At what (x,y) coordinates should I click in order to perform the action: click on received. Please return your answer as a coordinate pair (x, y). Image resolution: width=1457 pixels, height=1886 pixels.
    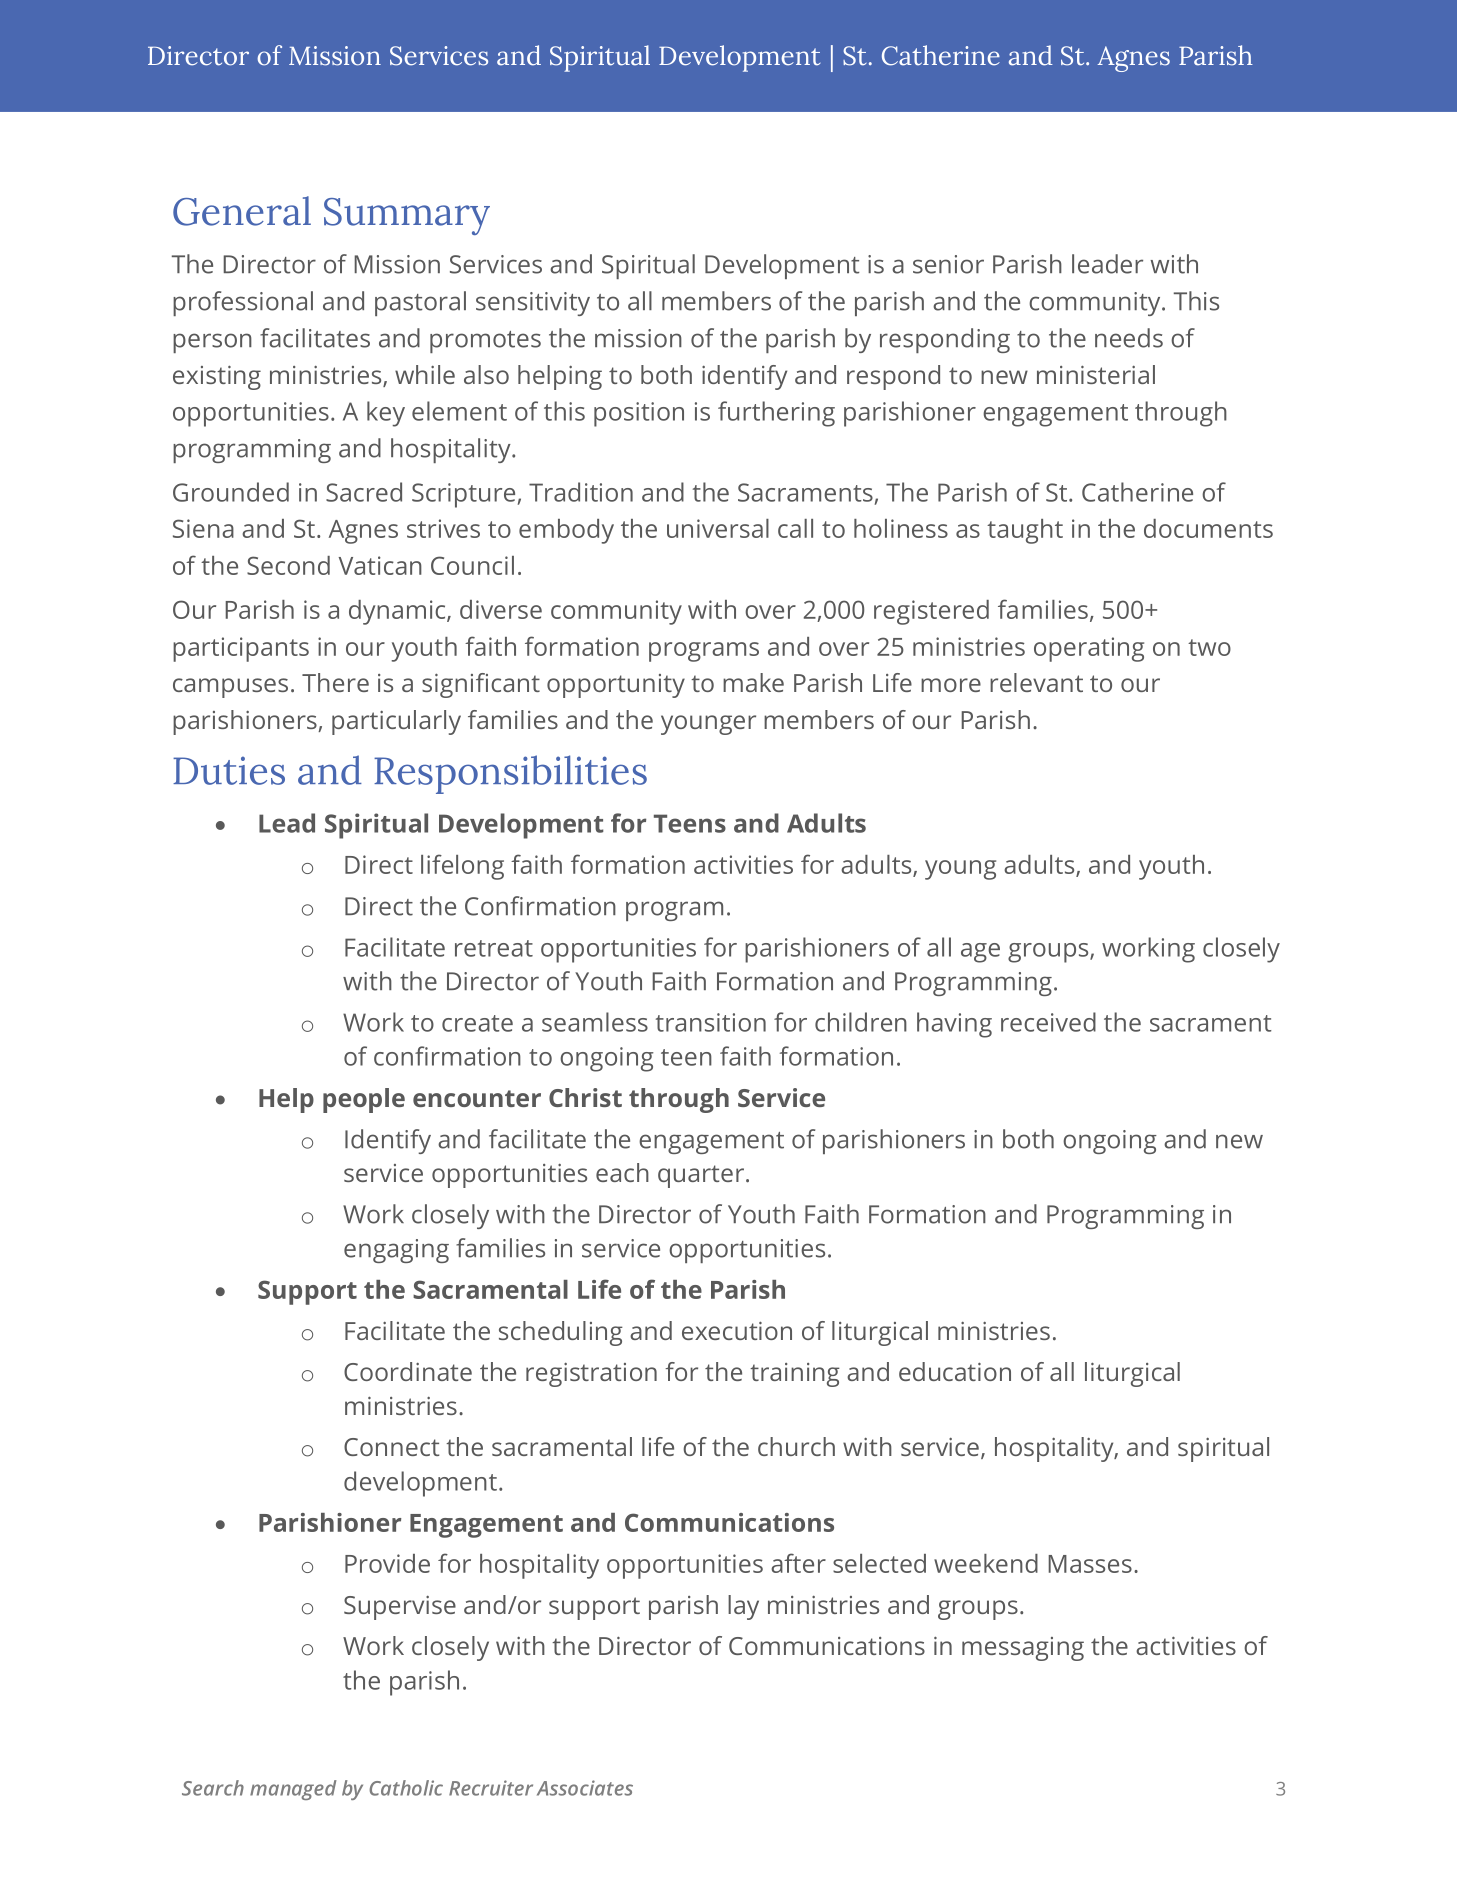
    Looking at the image, I should click on (1048, 1022).
